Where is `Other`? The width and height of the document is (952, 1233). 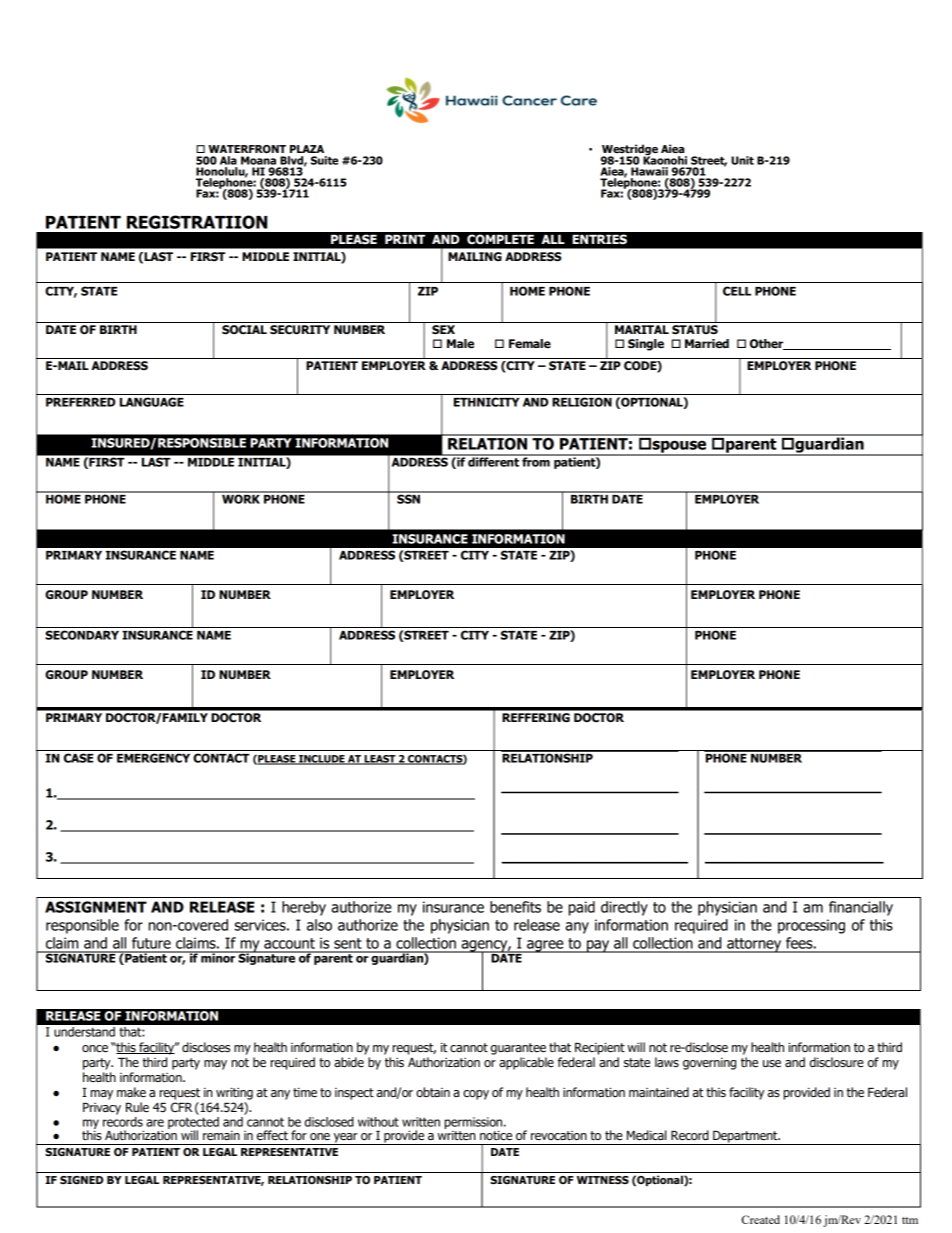
Other is located at coordinates (768, 344).
